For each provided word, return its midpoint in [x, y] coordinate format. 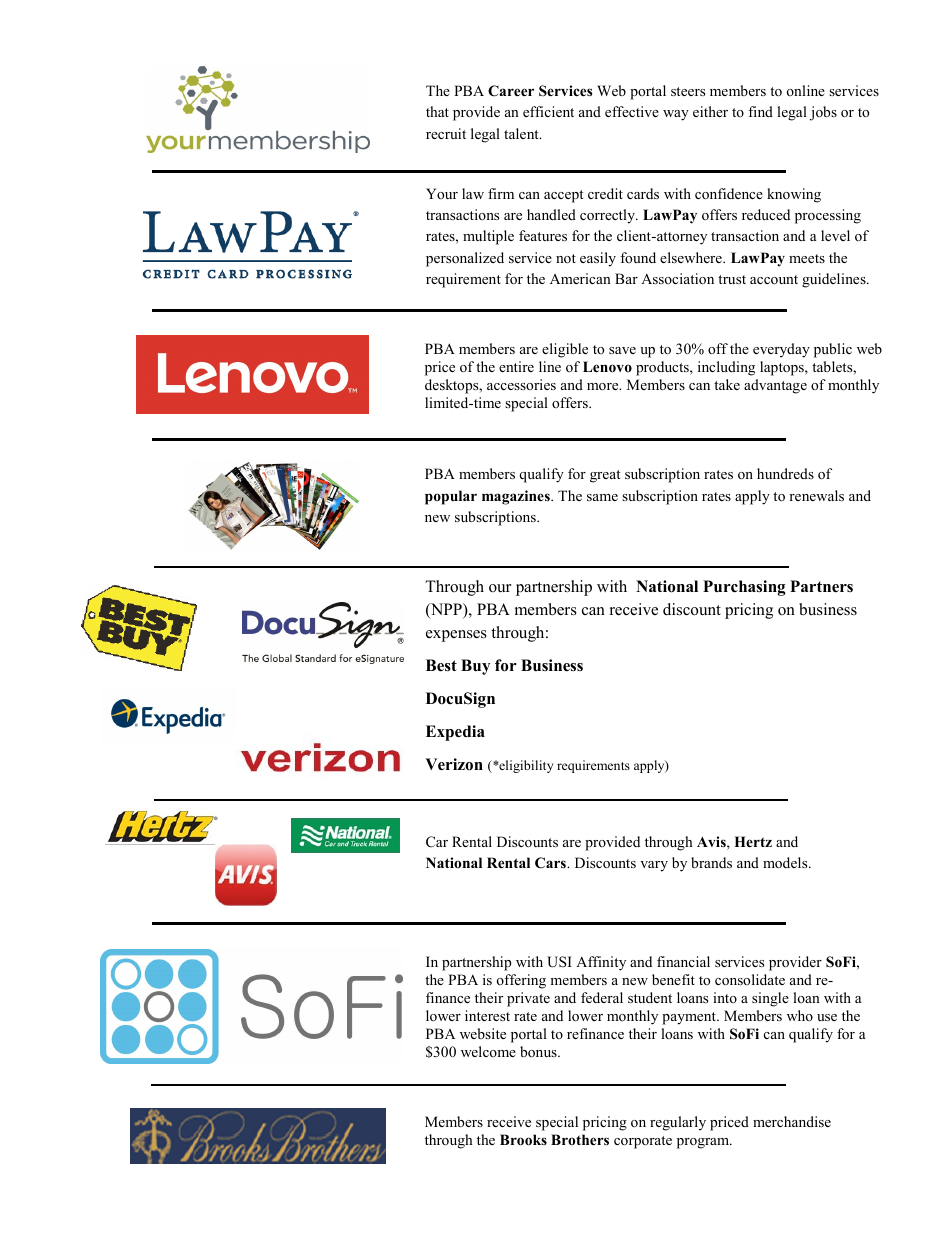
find [760, 111]
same [602, 497]
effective [632, 111]
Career [511, 91]
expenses [456, 636]
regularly [678, 1123]
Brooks [523, 1140]
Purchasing [744, 588]
